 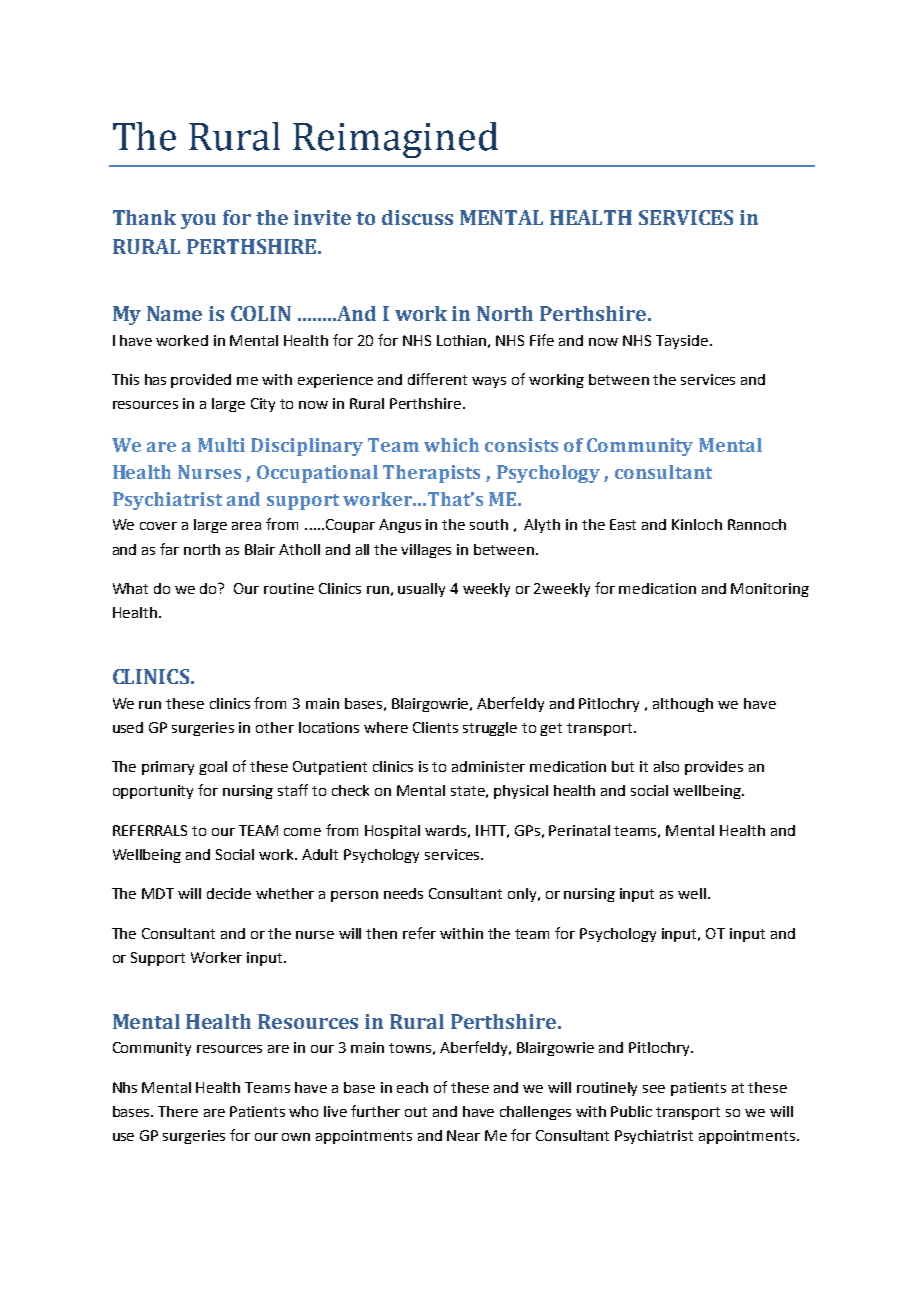 I want to click on you, so click(x=198, y=221).
